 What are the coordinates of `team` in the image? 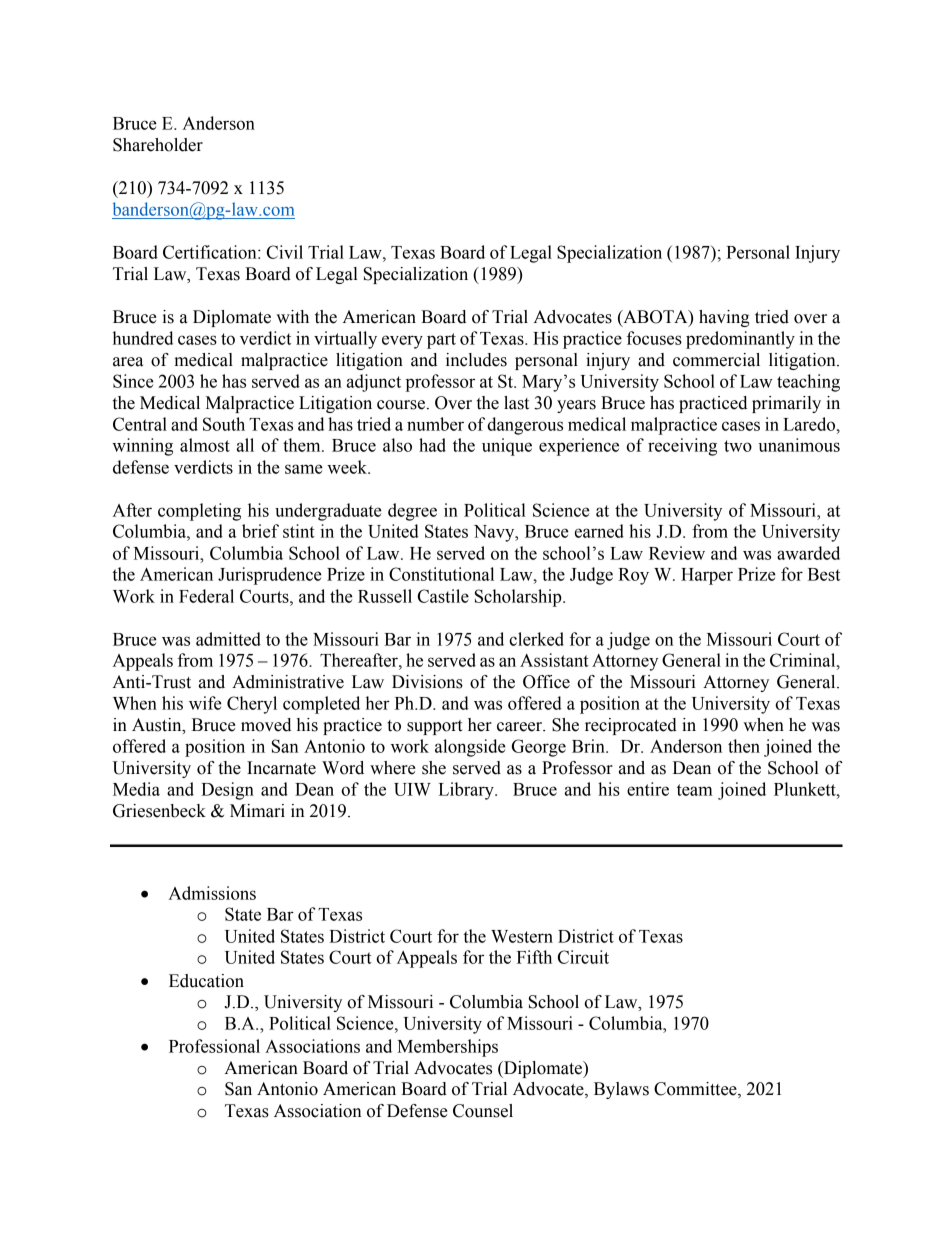 It's located at (695, 790).
